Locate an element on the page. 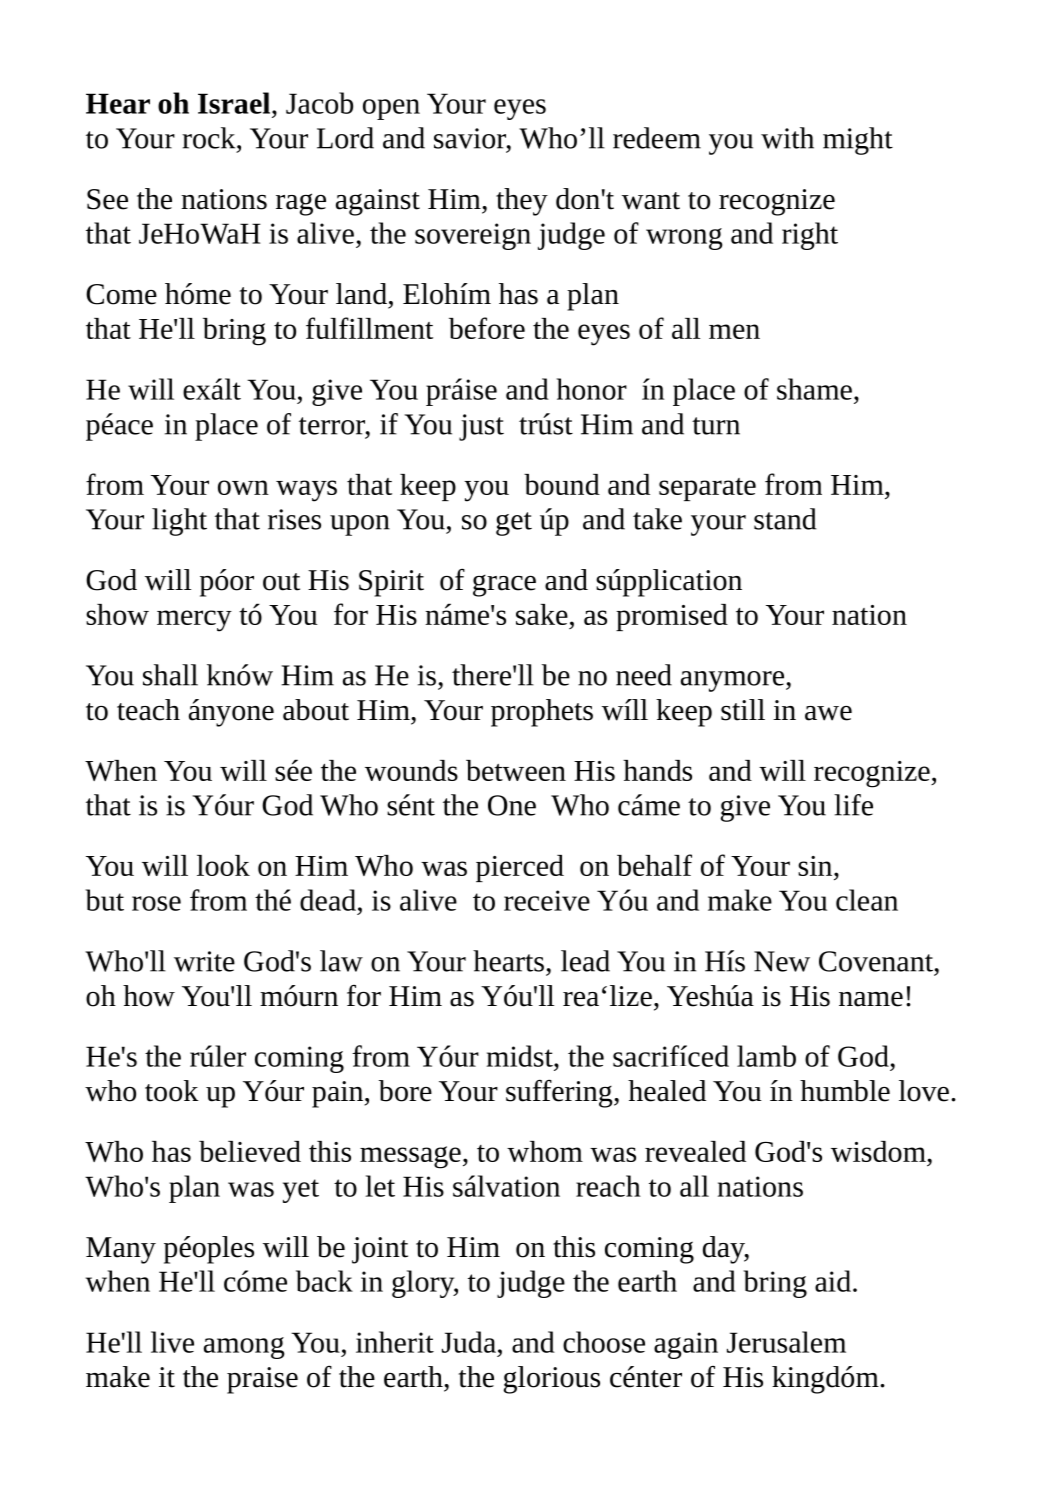  might is located at coordinates (858, 141).
